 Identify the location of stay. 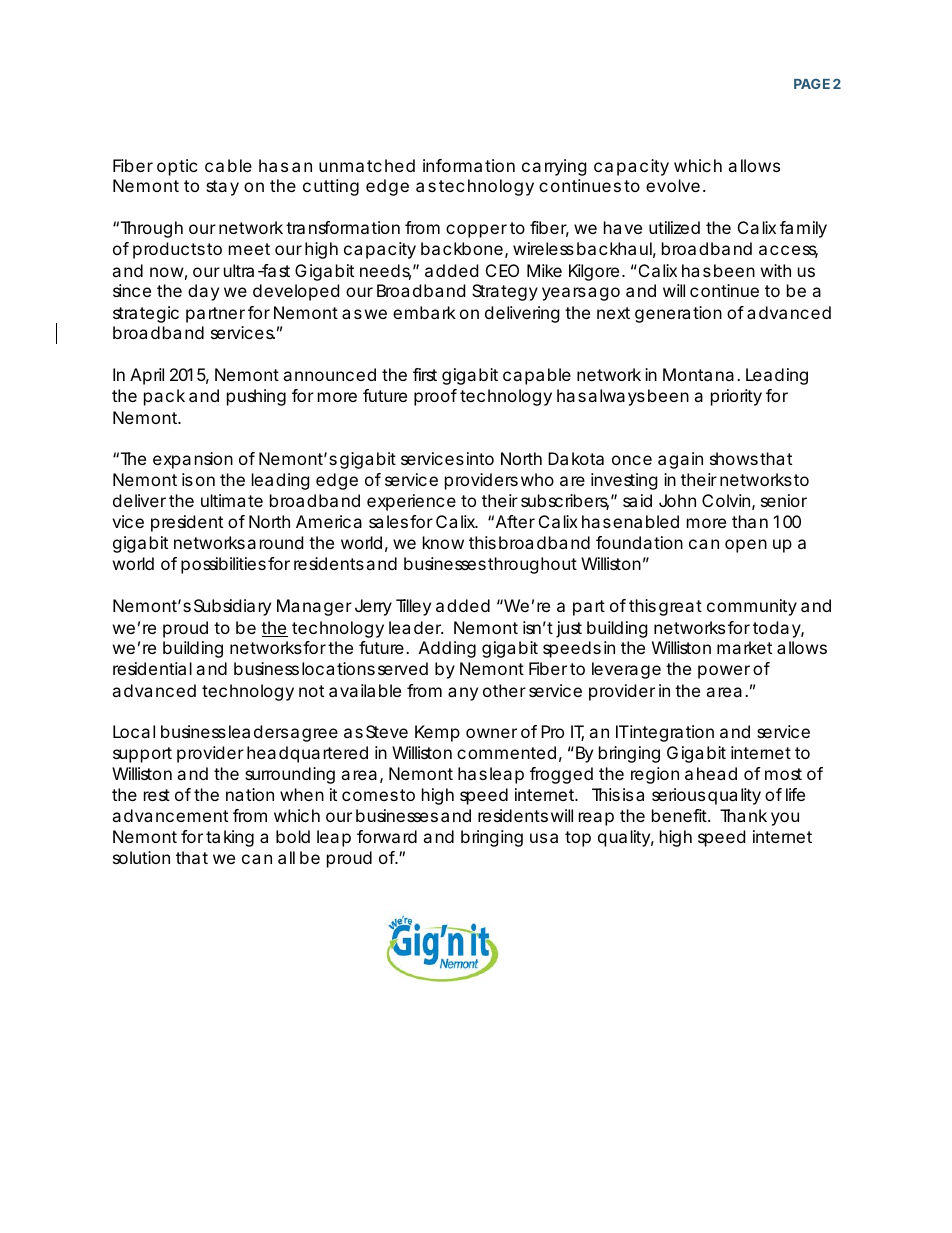
(222, 188).
